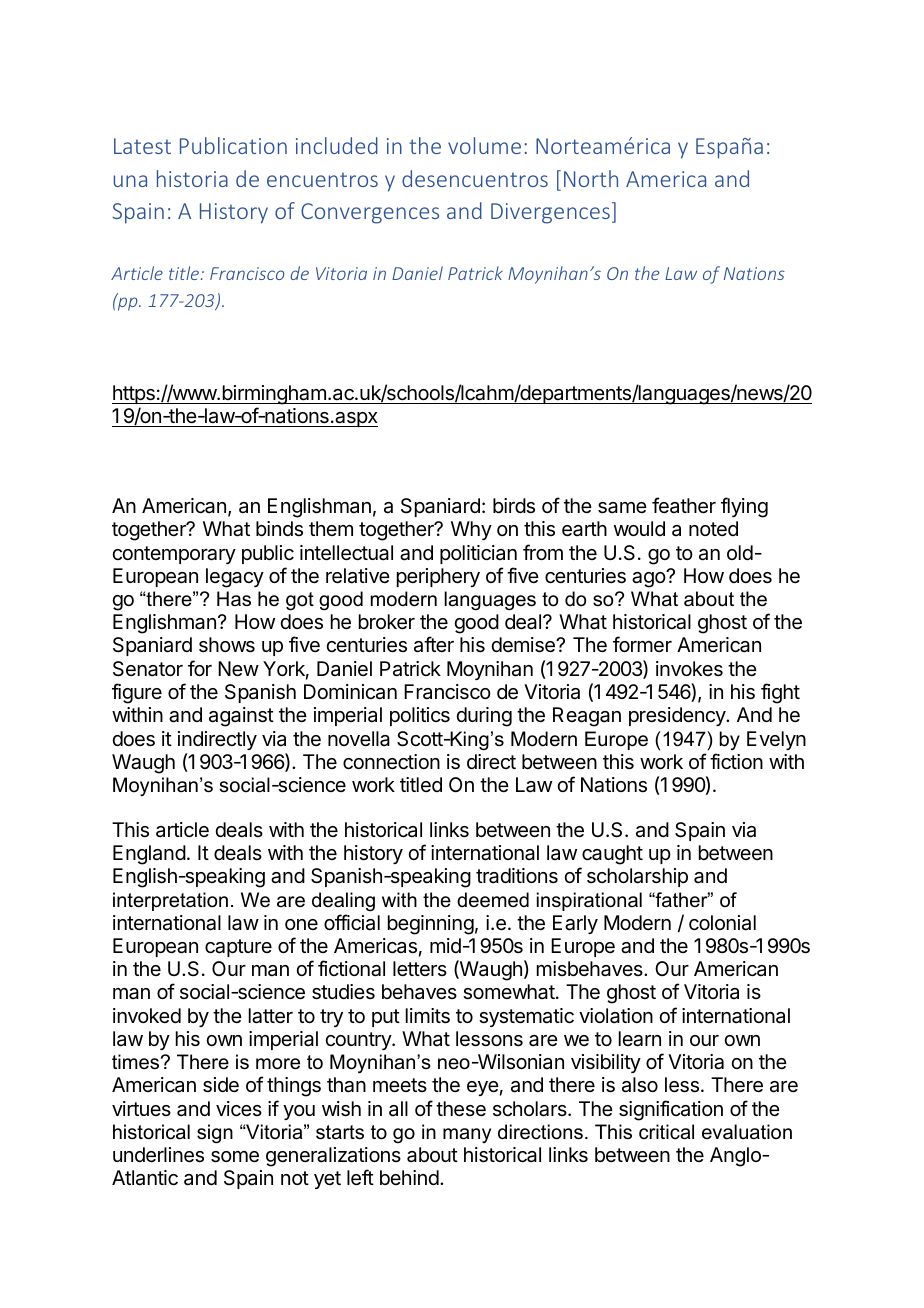 The width and height of the image is (924, 1308). I want to click on historia, so click(192, 178).
